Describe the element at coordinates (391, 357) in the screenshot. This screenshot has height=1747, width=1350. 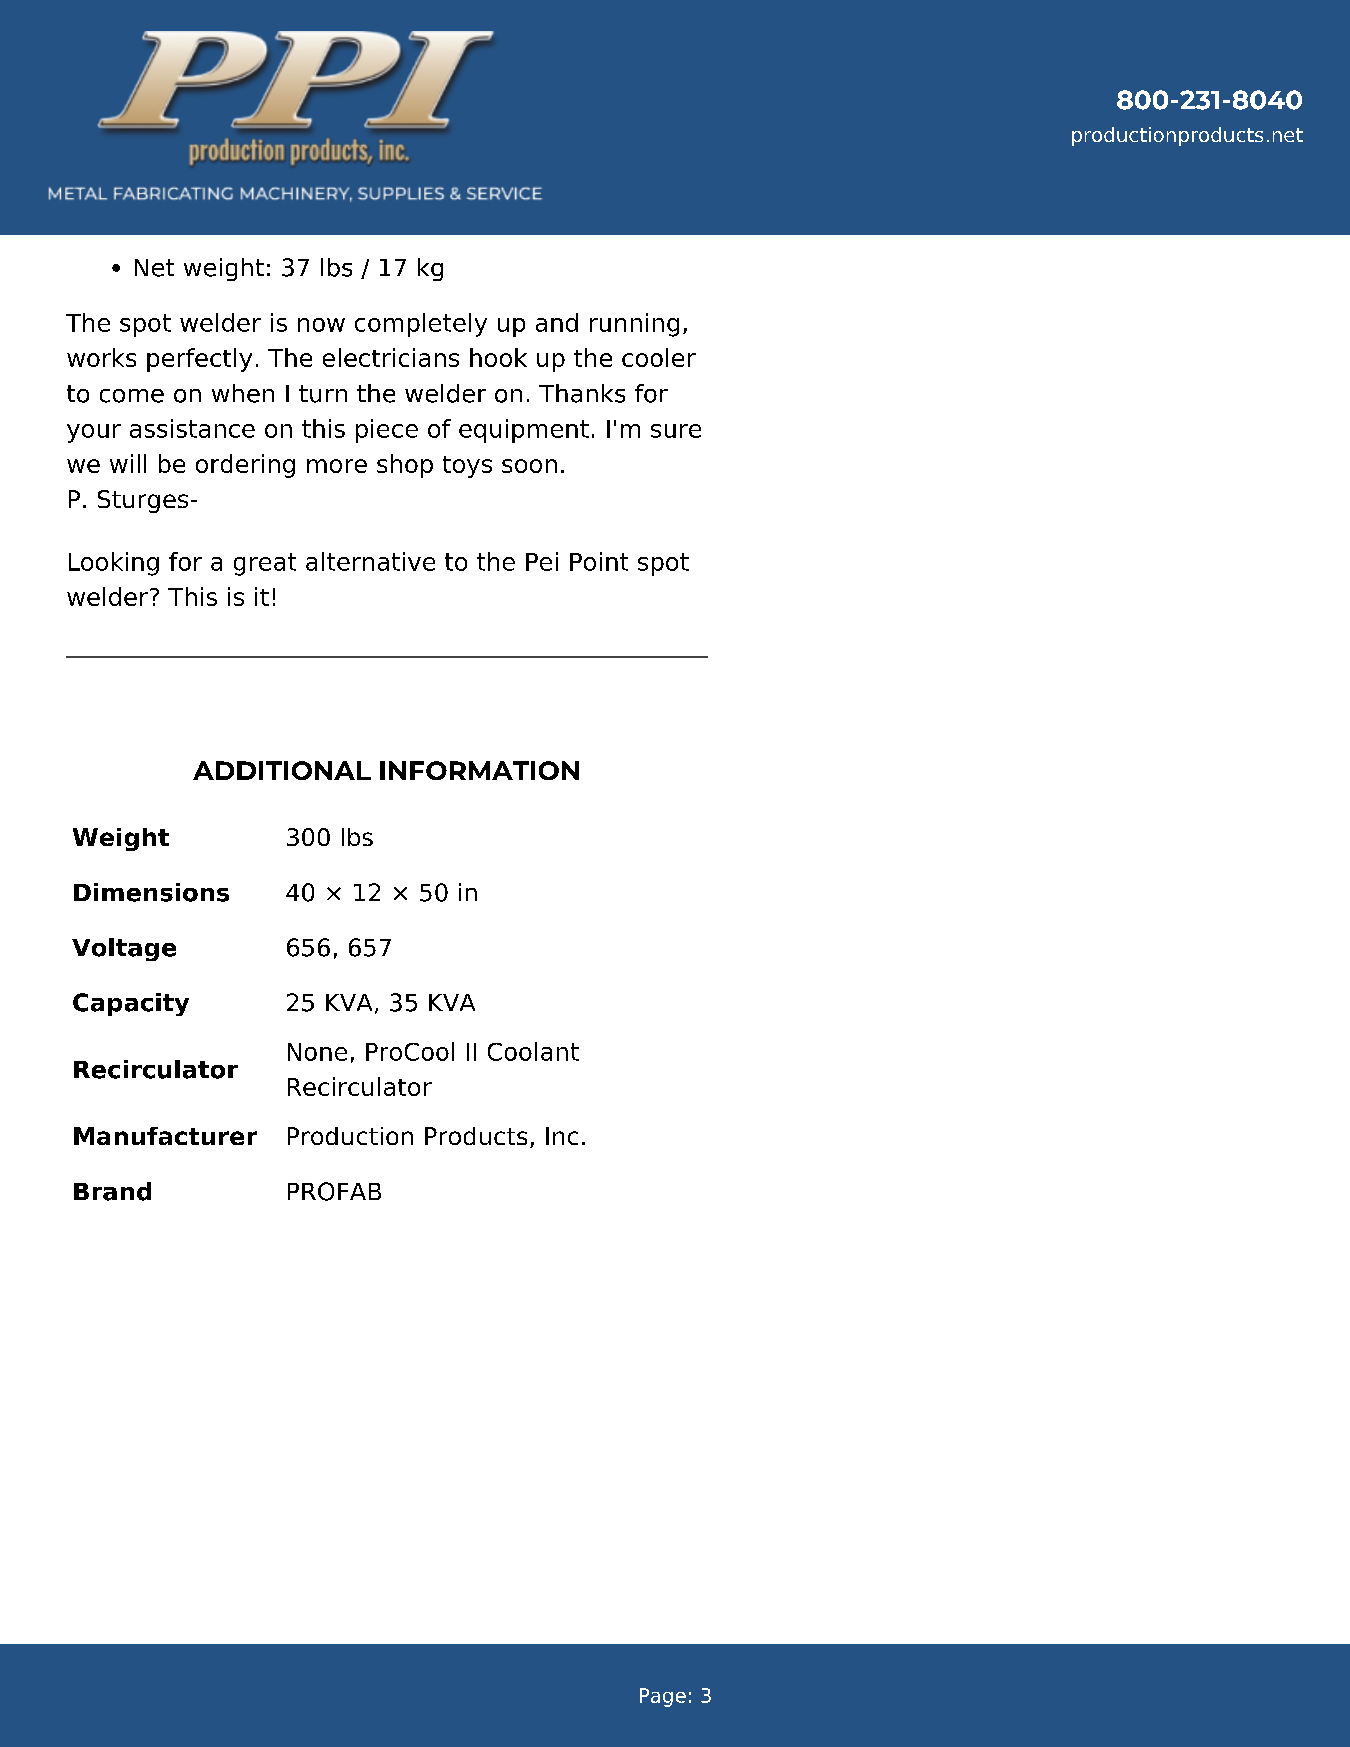
I see `electricians` at that location.
